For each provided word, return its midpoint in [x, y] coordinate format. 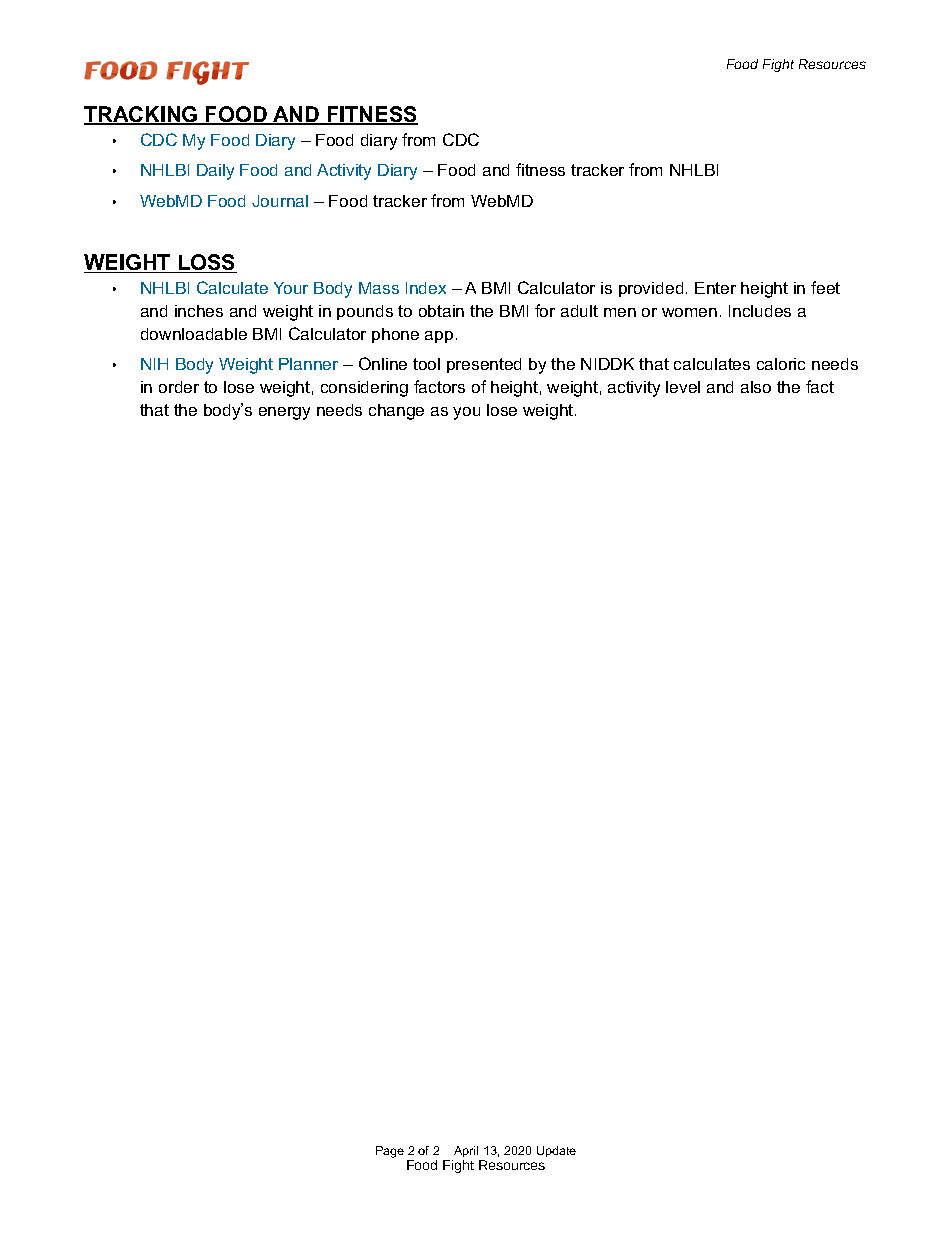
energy [284, 413]
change [396, 412]
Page [390, 1152]
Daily [215, 172]
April [466, 1151]
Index [426, 288]
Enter [715, 288]
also [756, 387]
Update [556, 1151]
